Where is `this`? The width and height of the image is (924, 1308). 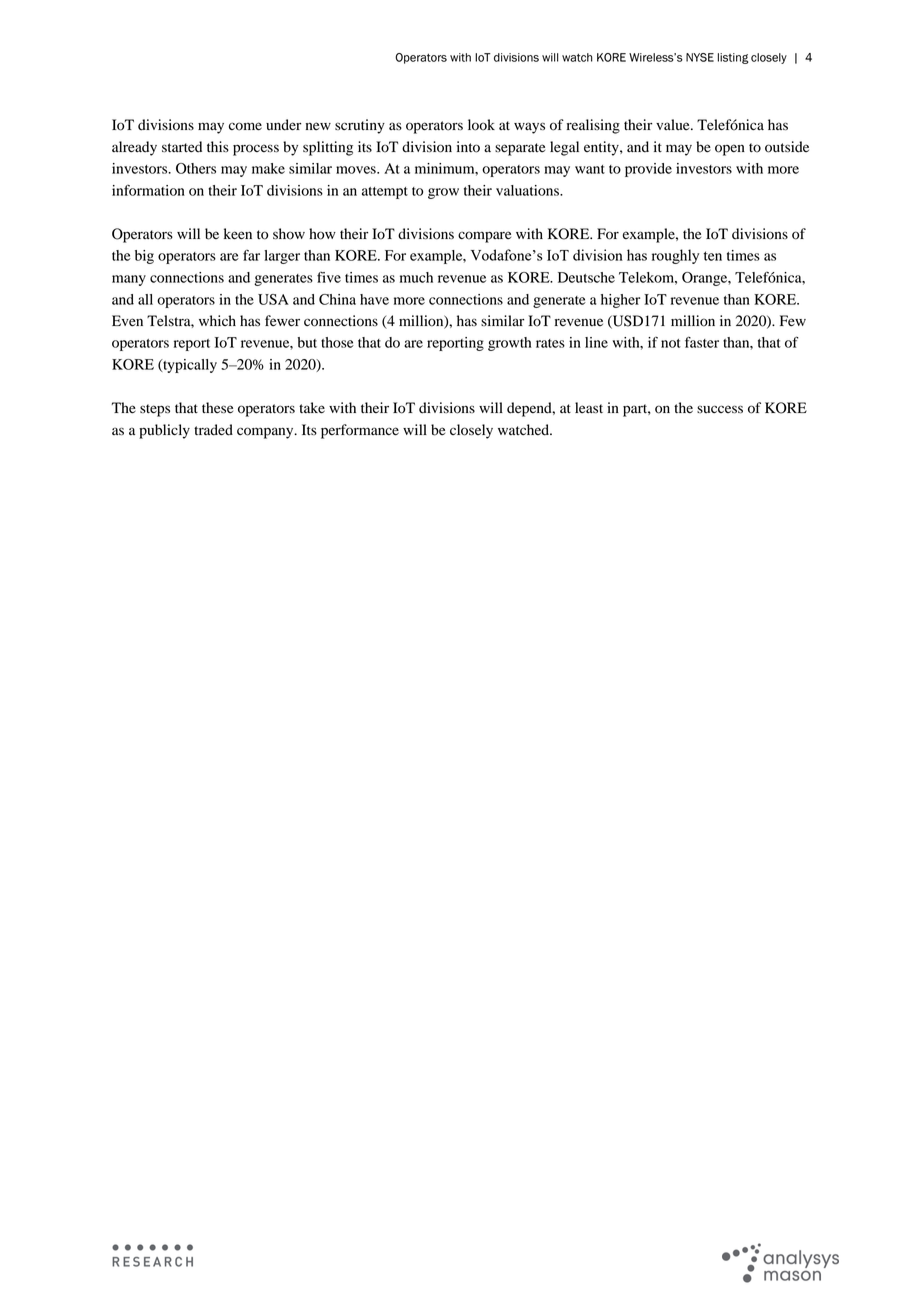
this is located at coordinates (218, 146).
